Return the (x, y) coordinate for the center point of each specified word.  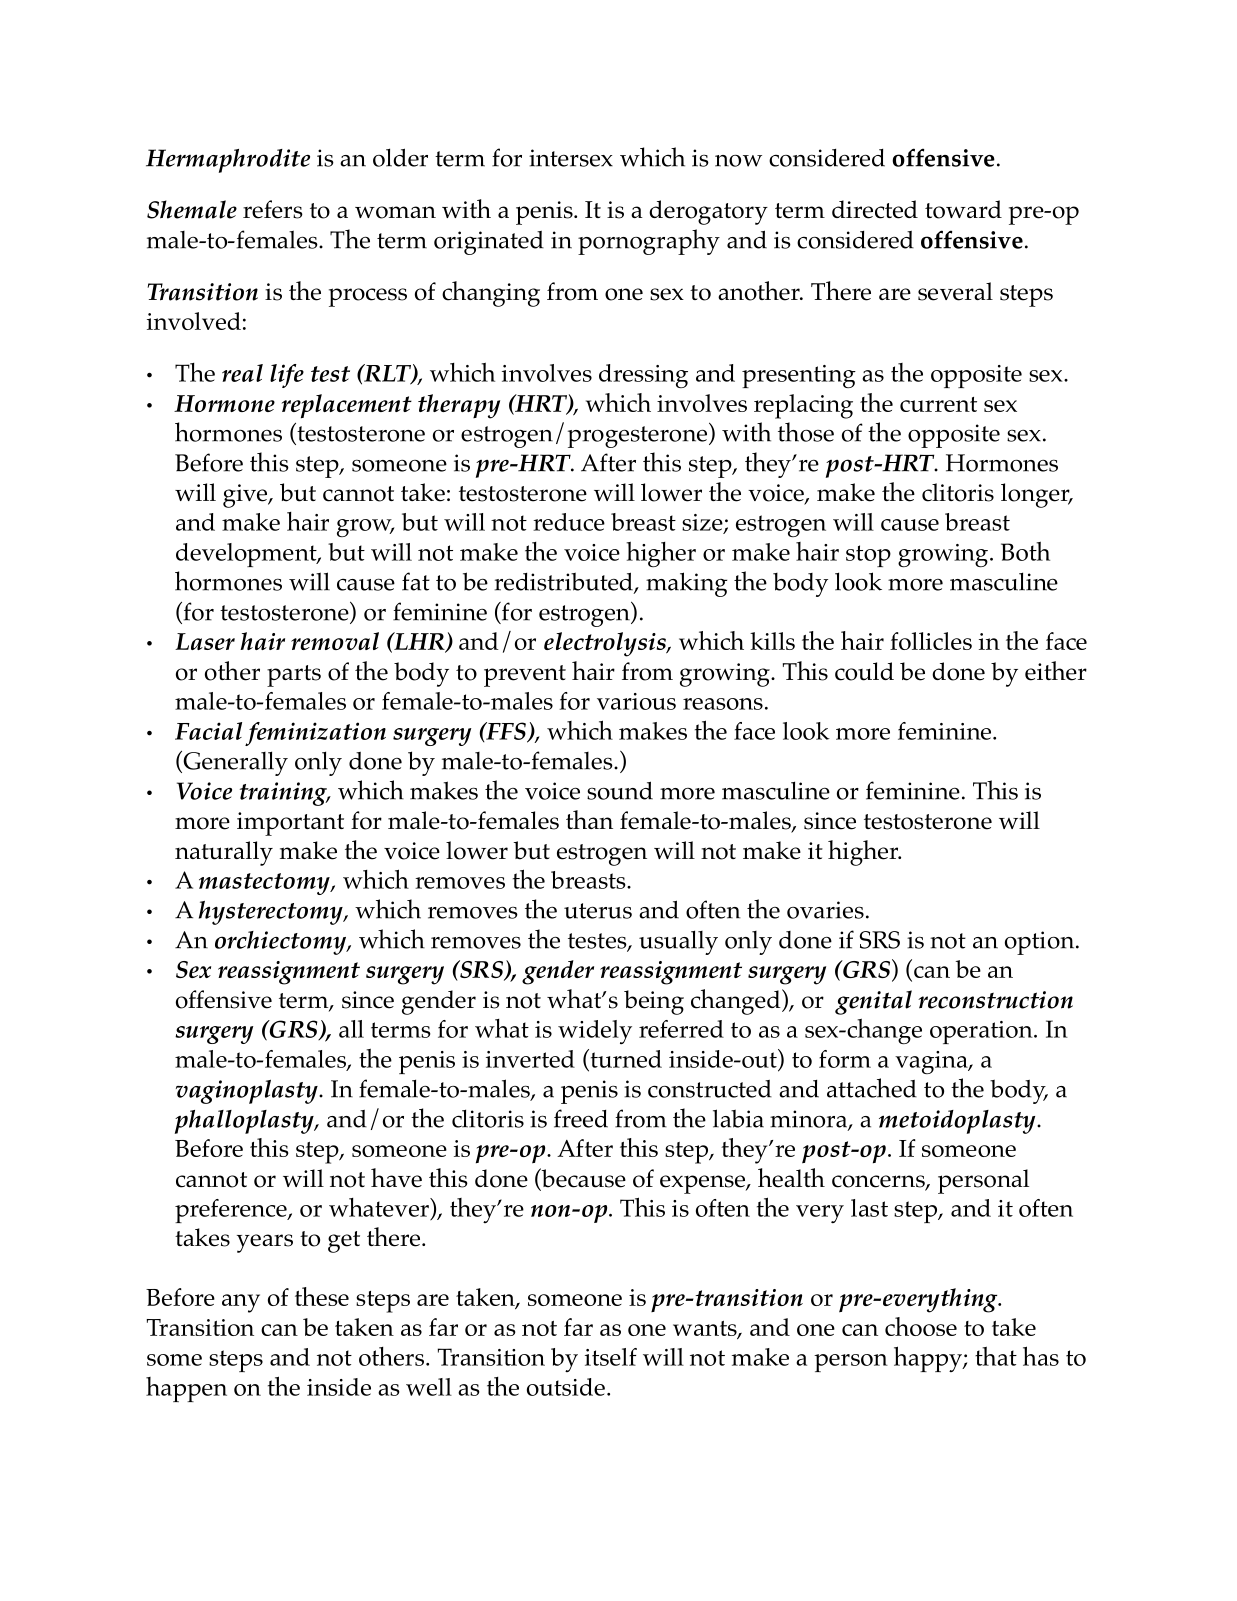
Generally (234, 763)
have (396, 1178)
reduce (569, 522)
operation (982, 1032)
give (246, 496)
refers (273, 209)
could (864, 671)
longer (1036, 495)
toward (963, 209)
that (996, 1356)
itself (611, 1357)
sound (620, 790)
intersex (571, 158)
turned (625, 1058)
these (322, 1296)
